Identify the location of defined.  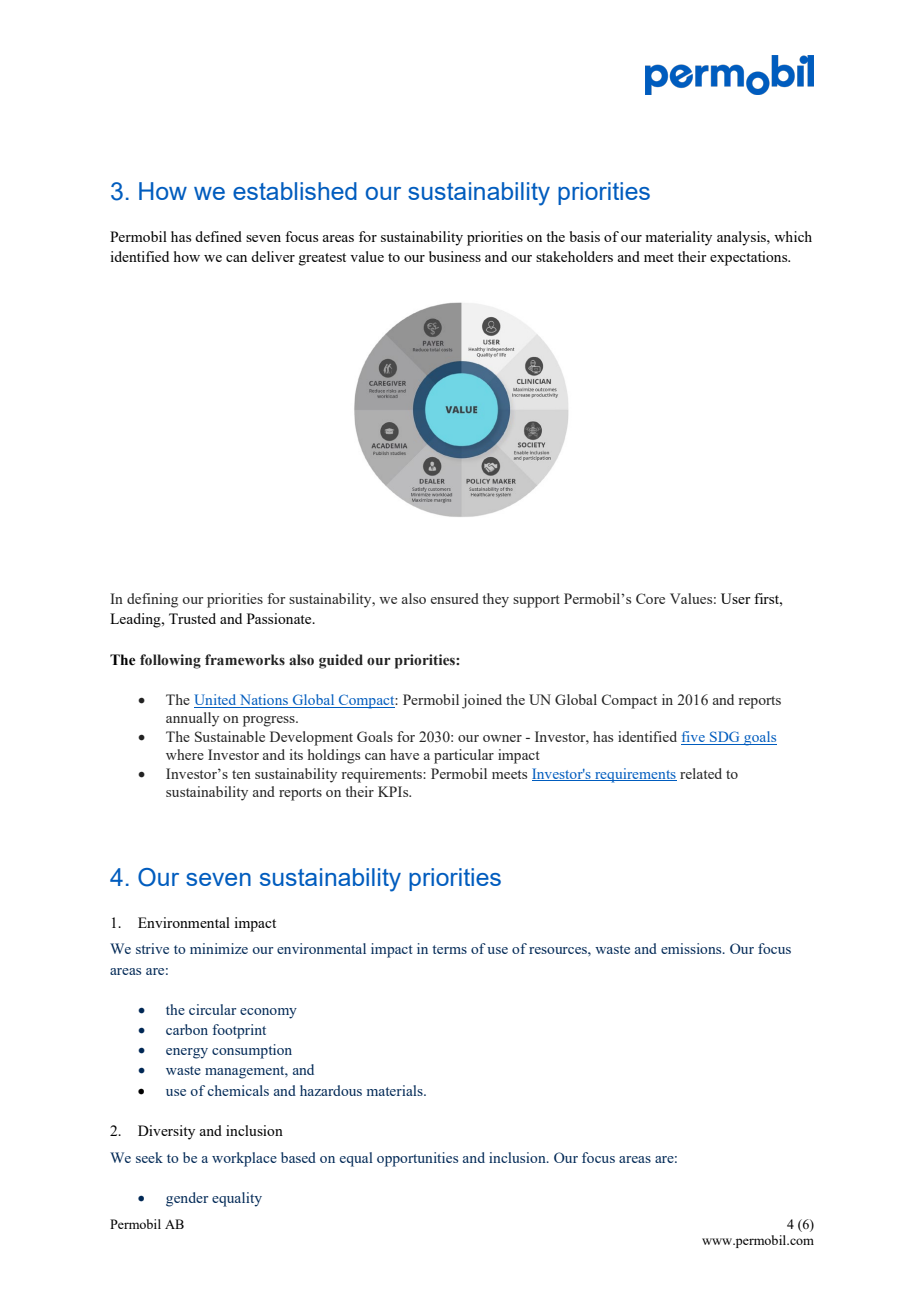
(218, 236).
